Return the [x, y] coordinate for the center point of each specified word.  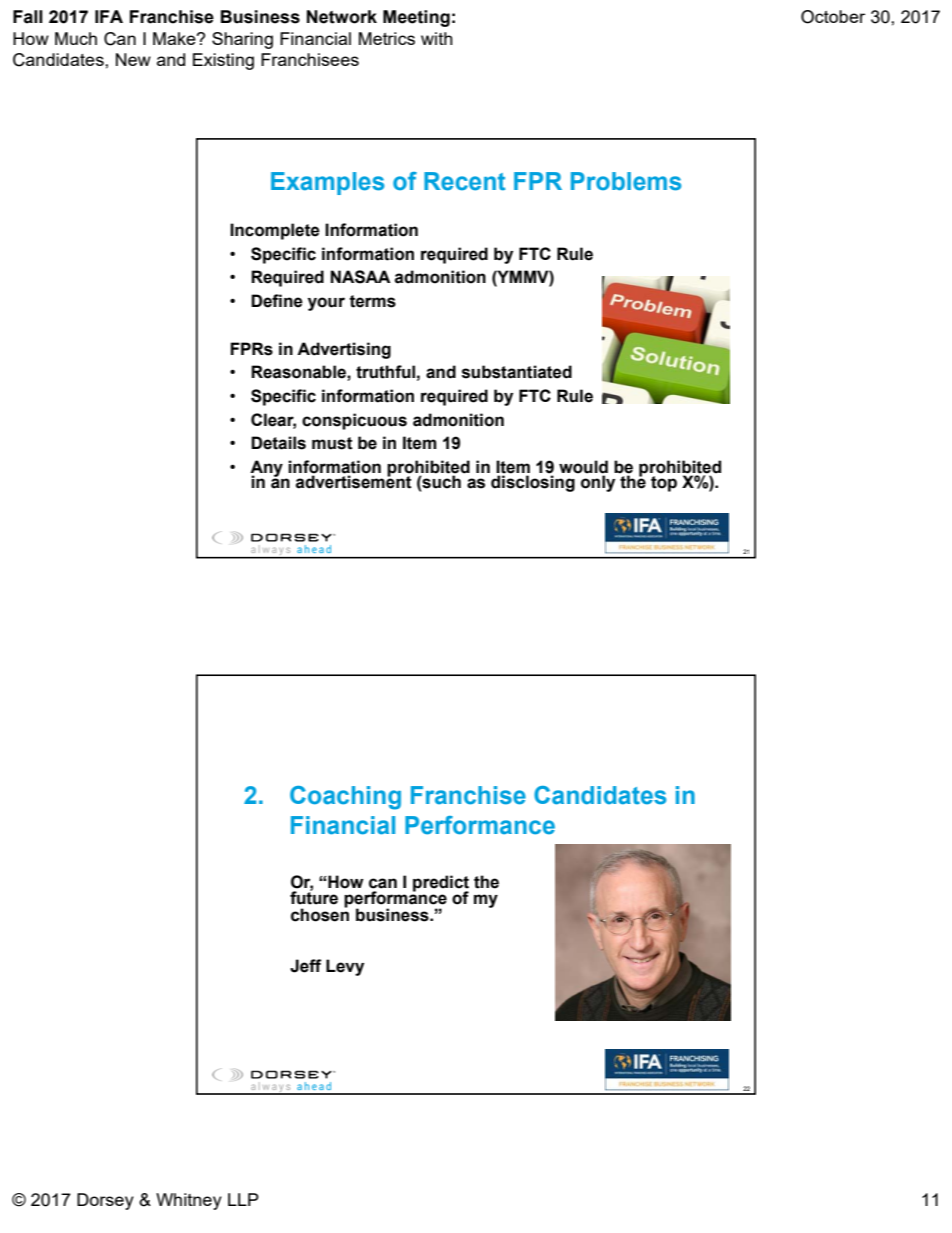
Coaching [345, 798]
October [833, 17]
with [437, 38]
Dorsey [105, 1201]
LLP [243, 1199]
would [583, 468]
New [133, 59]
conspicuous [354, 421]
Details [278, 443]
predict [441, 884]
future [314, 897]
